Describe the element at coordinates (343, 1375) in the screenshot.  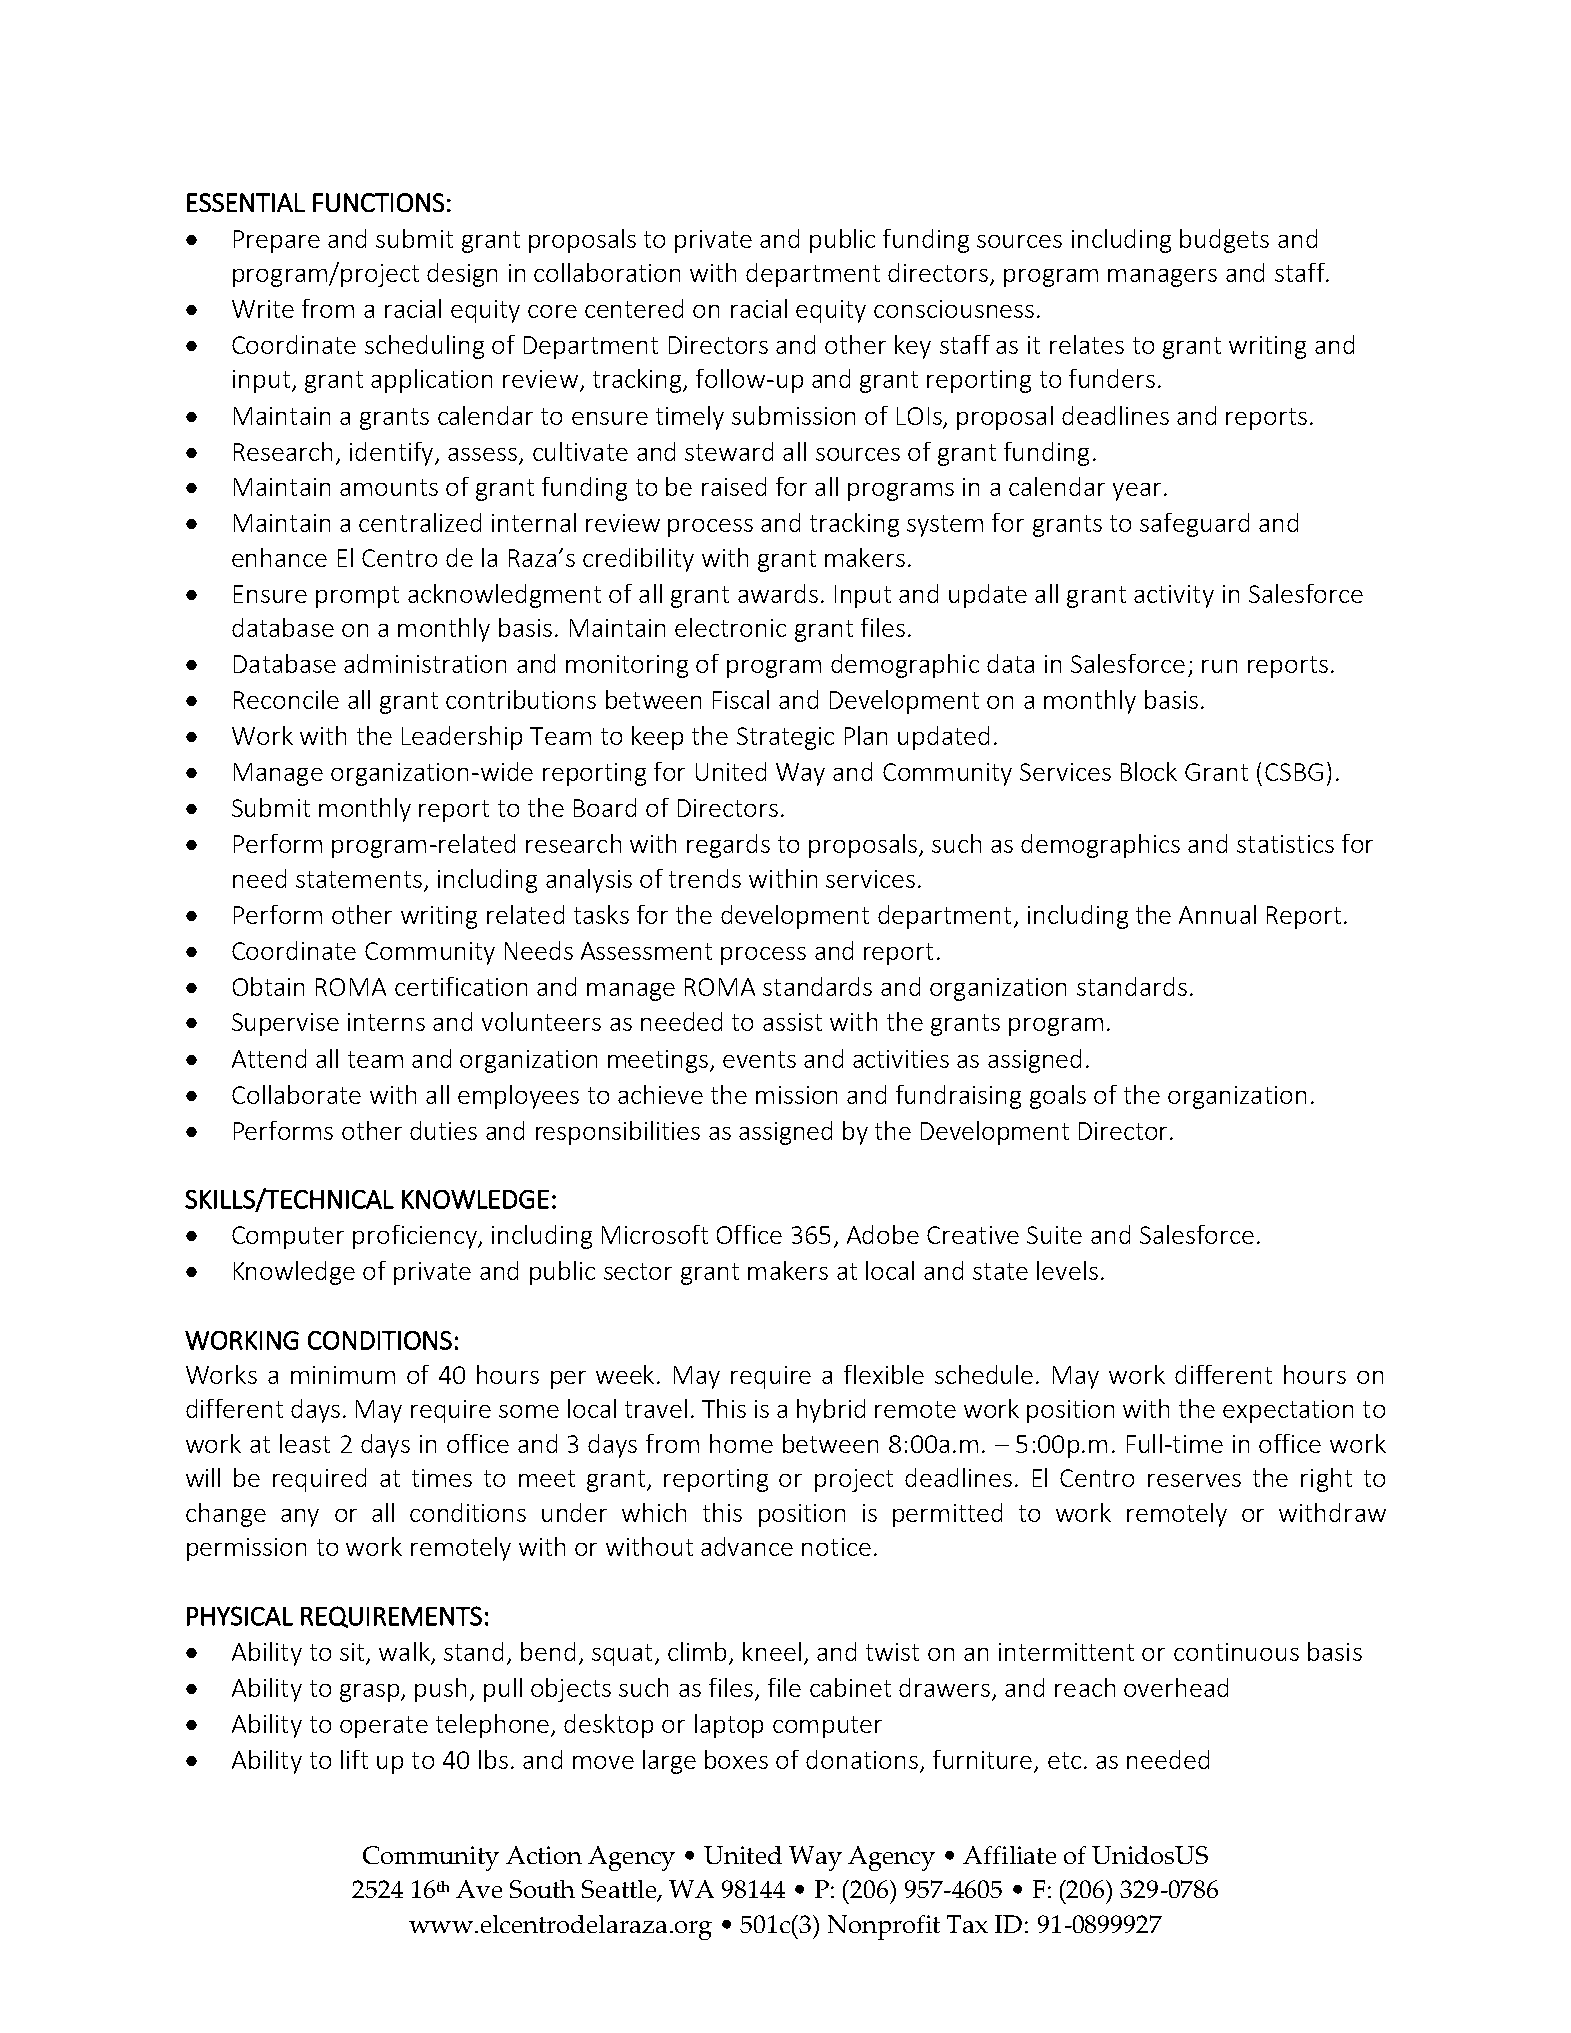
I see `minimum` at that location.
